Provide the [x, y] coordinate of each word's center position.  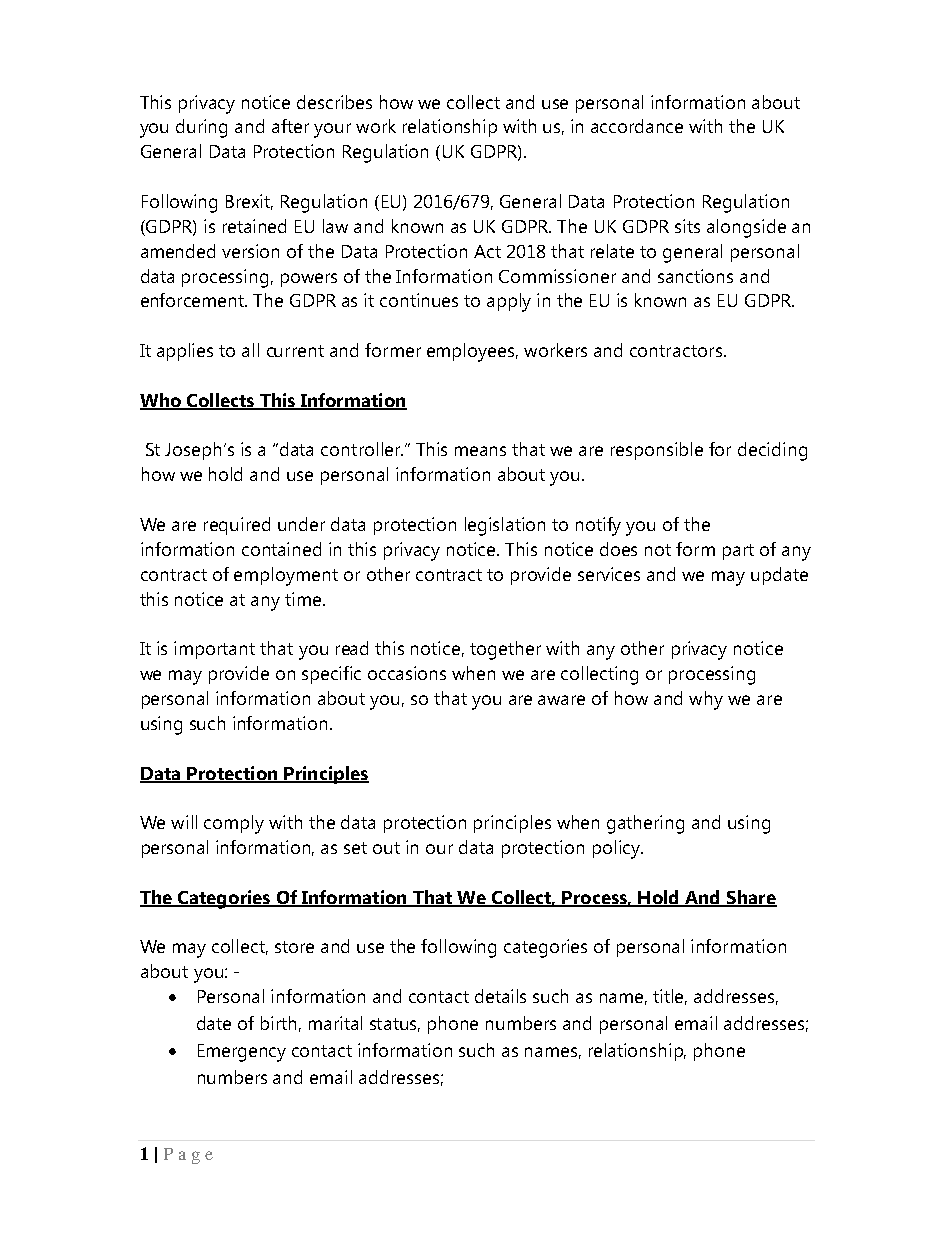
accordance [637, 126]
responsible [657, 451]
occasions [407, 673]
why [706, 700]
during [201, 128]
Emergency [242, 1053]
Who [161, 401]
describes [334, 102]
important [214, 650]
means [480, 451]
